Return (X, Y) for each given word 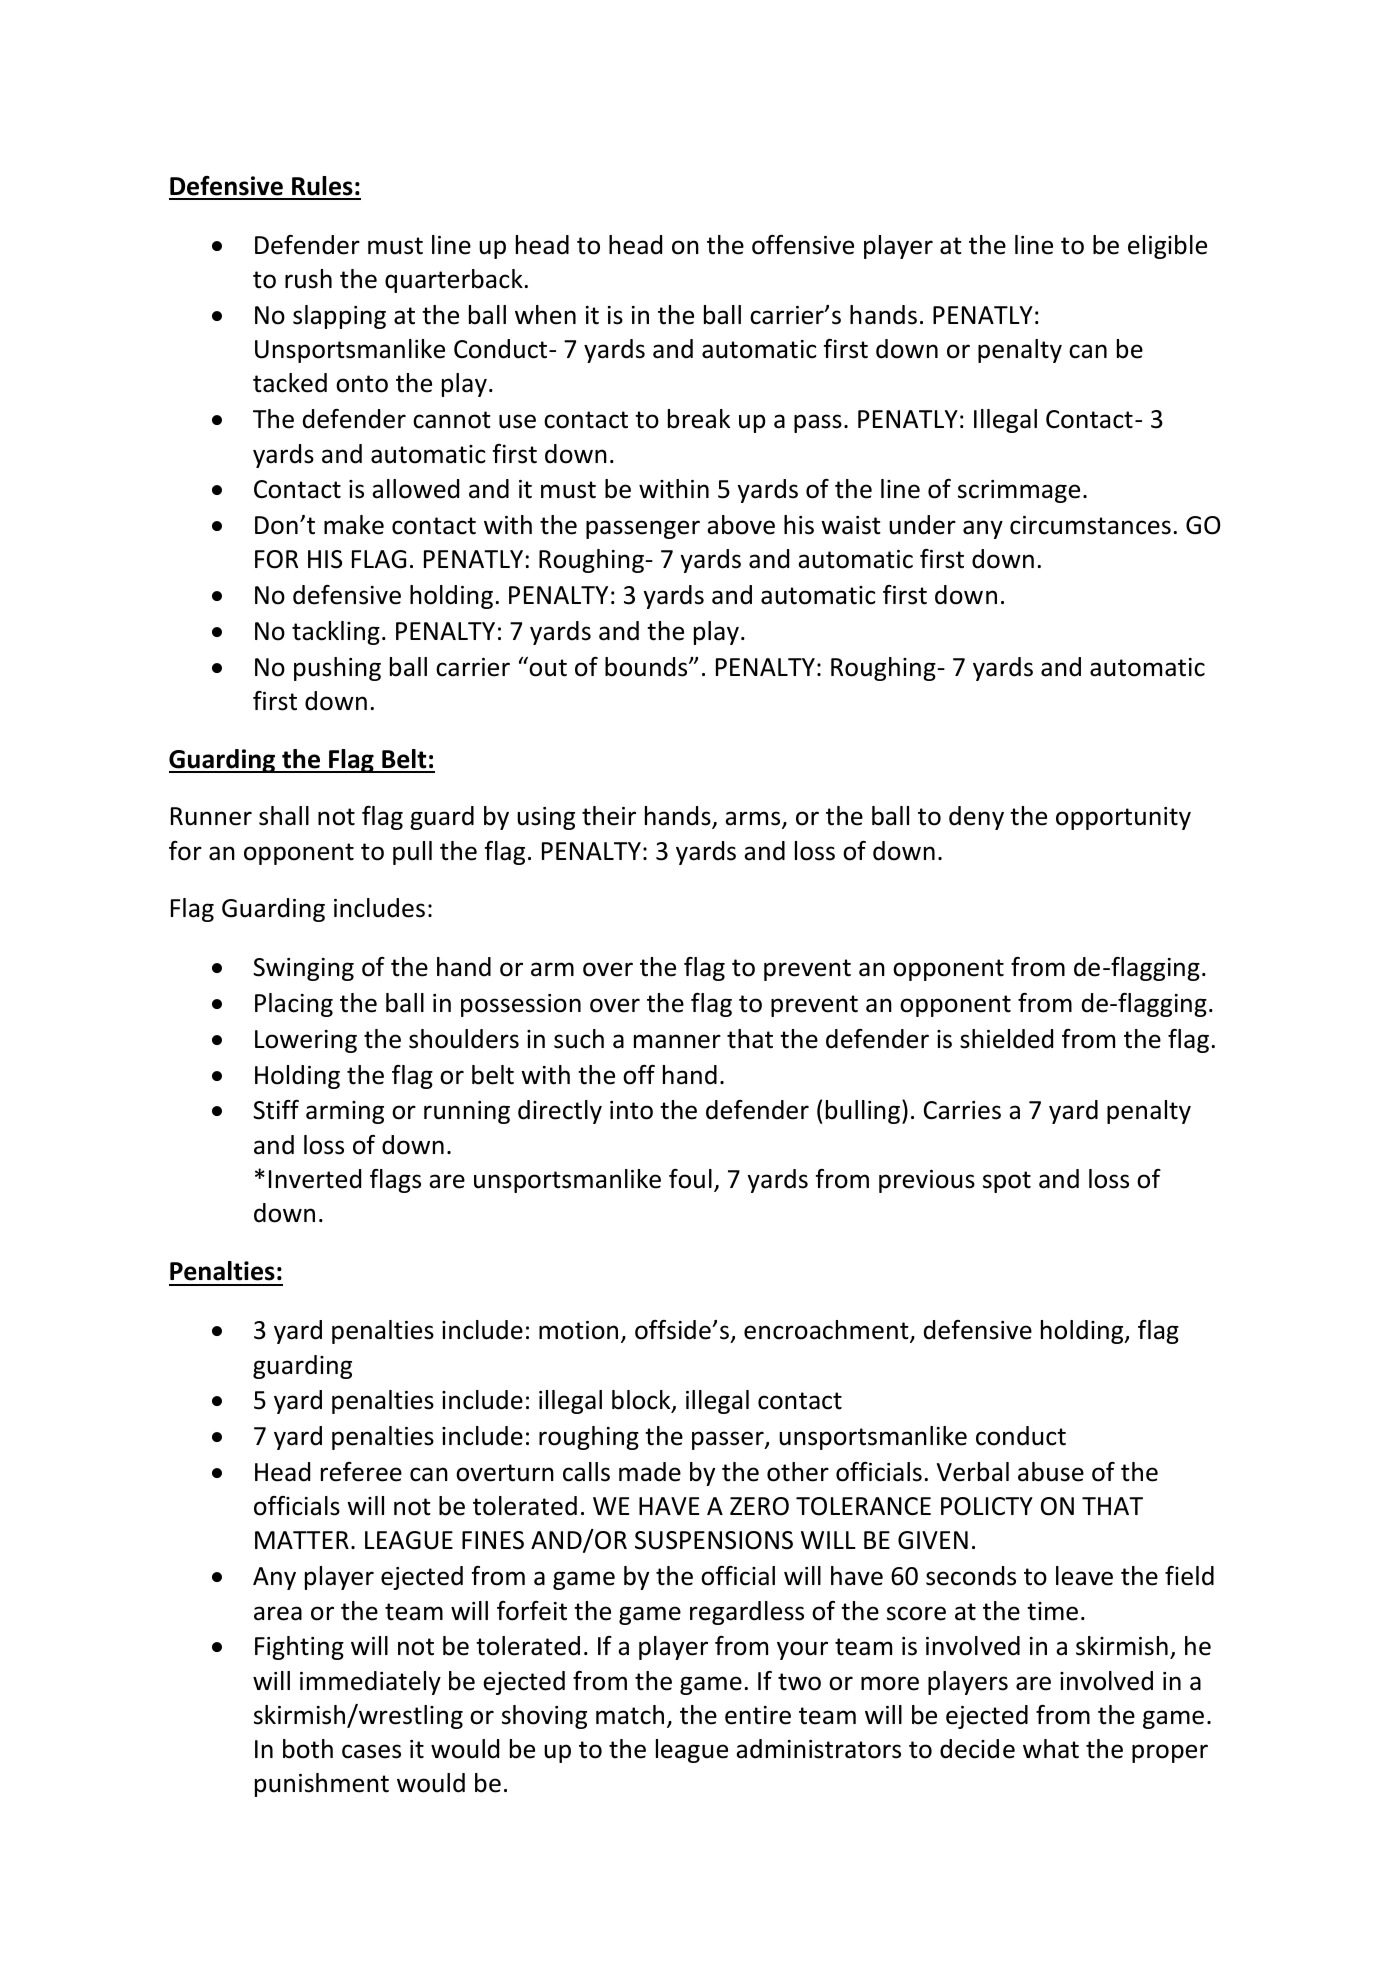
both (308, 1749)
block (642, 1401)
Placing (294, 1005)
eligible (1167, 247)
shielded (1006, 1039)
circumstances (1090, 525)
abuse (1051, 1472)
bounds (647, 667)
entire (758, 1715)
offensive (803, 245)
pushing (337, 669)
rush (308, 279)
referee (361, 1472)
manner (677, 1041)
